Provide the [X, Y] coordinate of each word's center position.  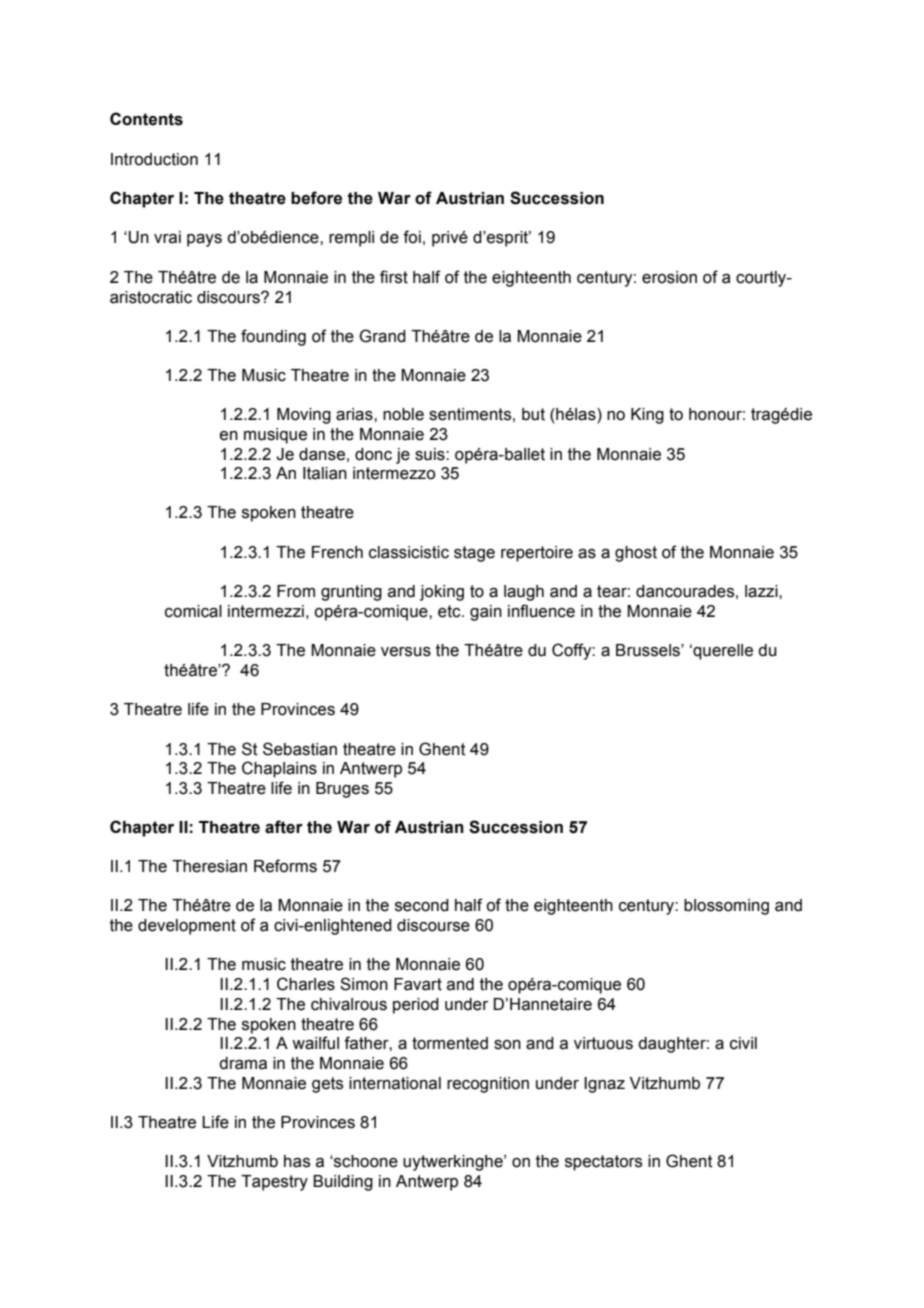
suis [431, 454]
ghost [636, 554]
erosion [669, 277]
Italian [325, 473]
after [284, 827]
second [422, 905]
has [297, 1161]
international [395, 1083]
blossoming [726, 907]
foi [412, 237]
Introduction [154, 159]
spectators [603, 1163]
